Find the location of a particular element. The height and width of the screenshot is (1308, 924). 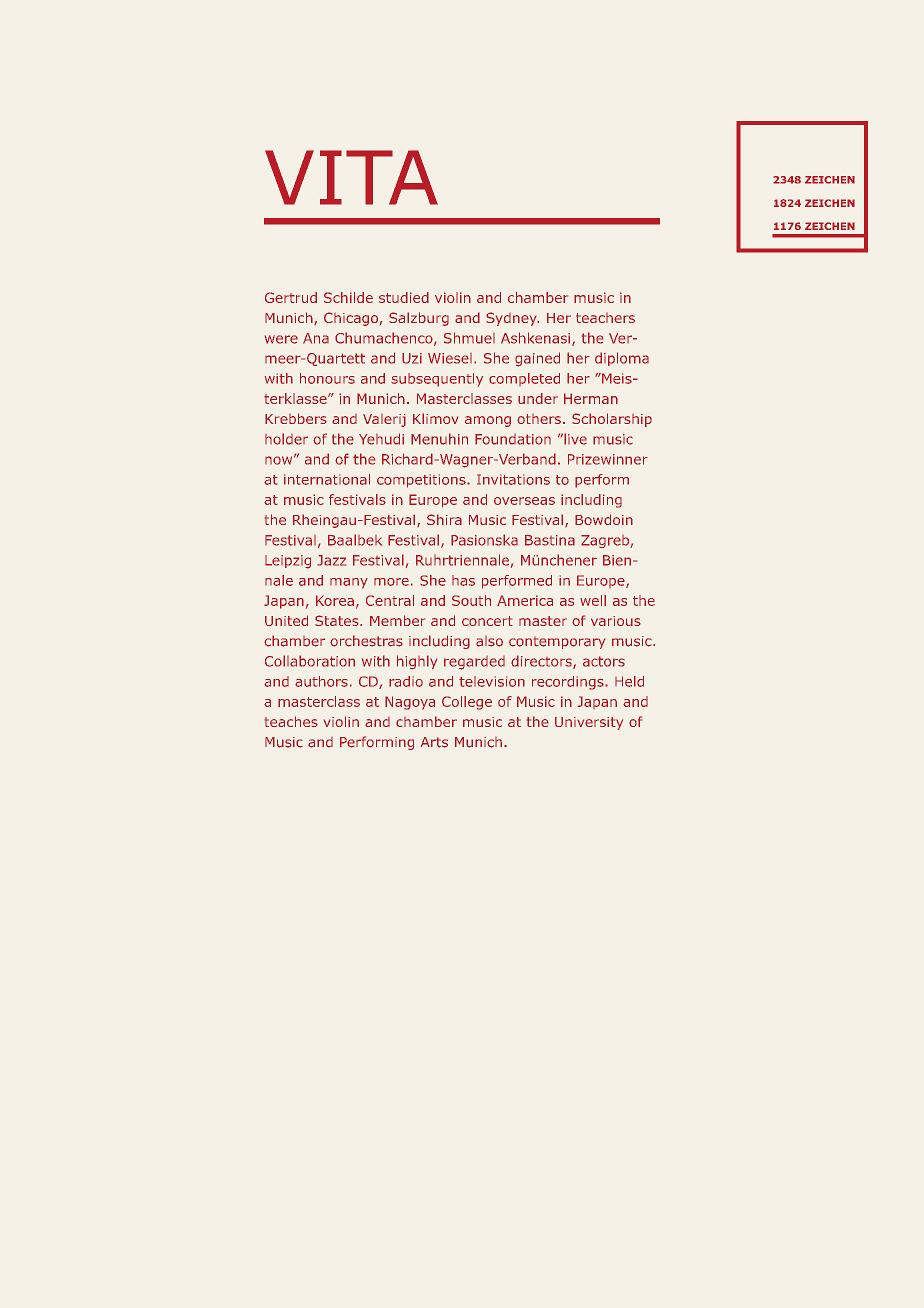

Korea is located at coordinates (335, 600).
